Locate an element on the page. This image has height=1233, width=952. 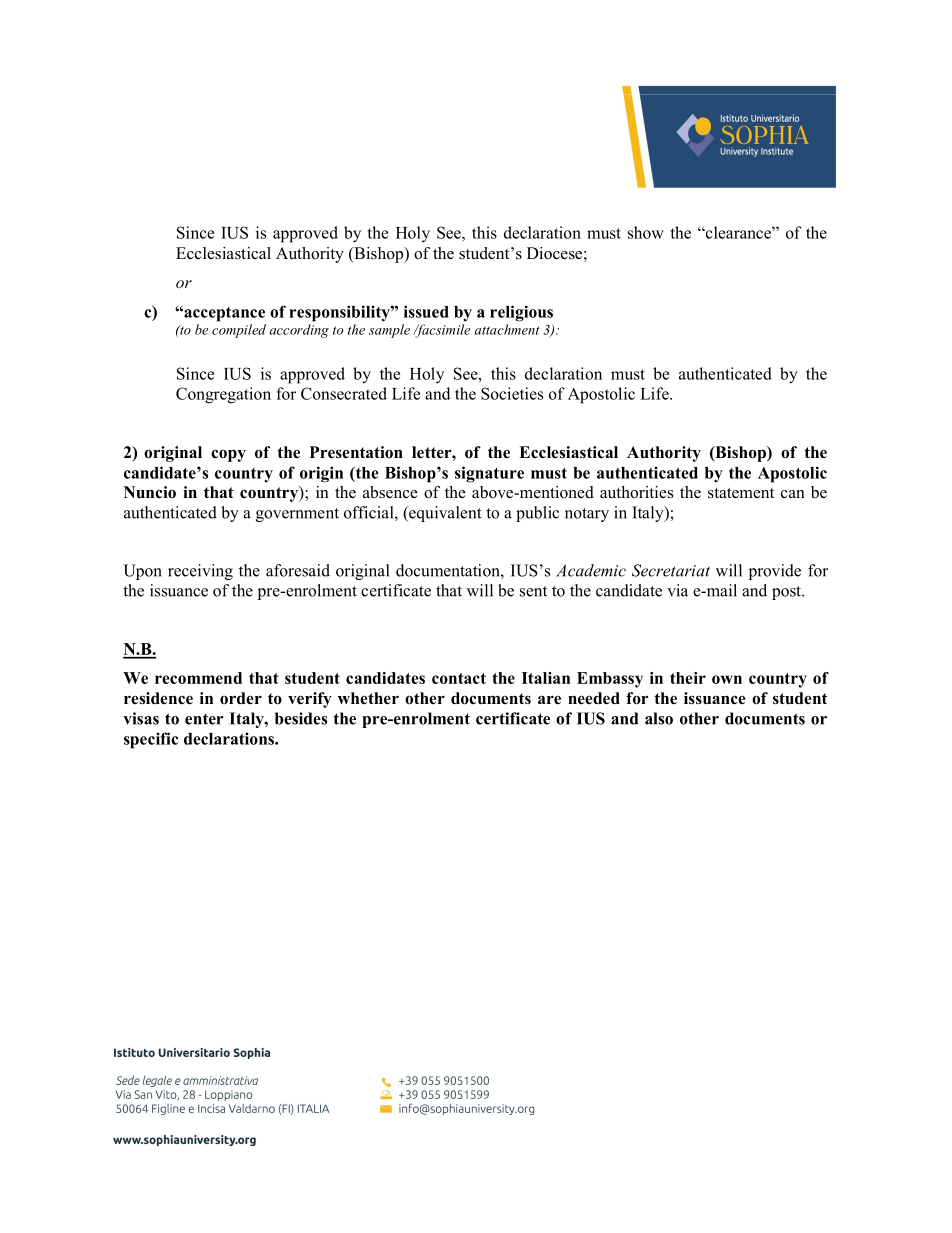
facsimile is located at coordinates (441, 331).
